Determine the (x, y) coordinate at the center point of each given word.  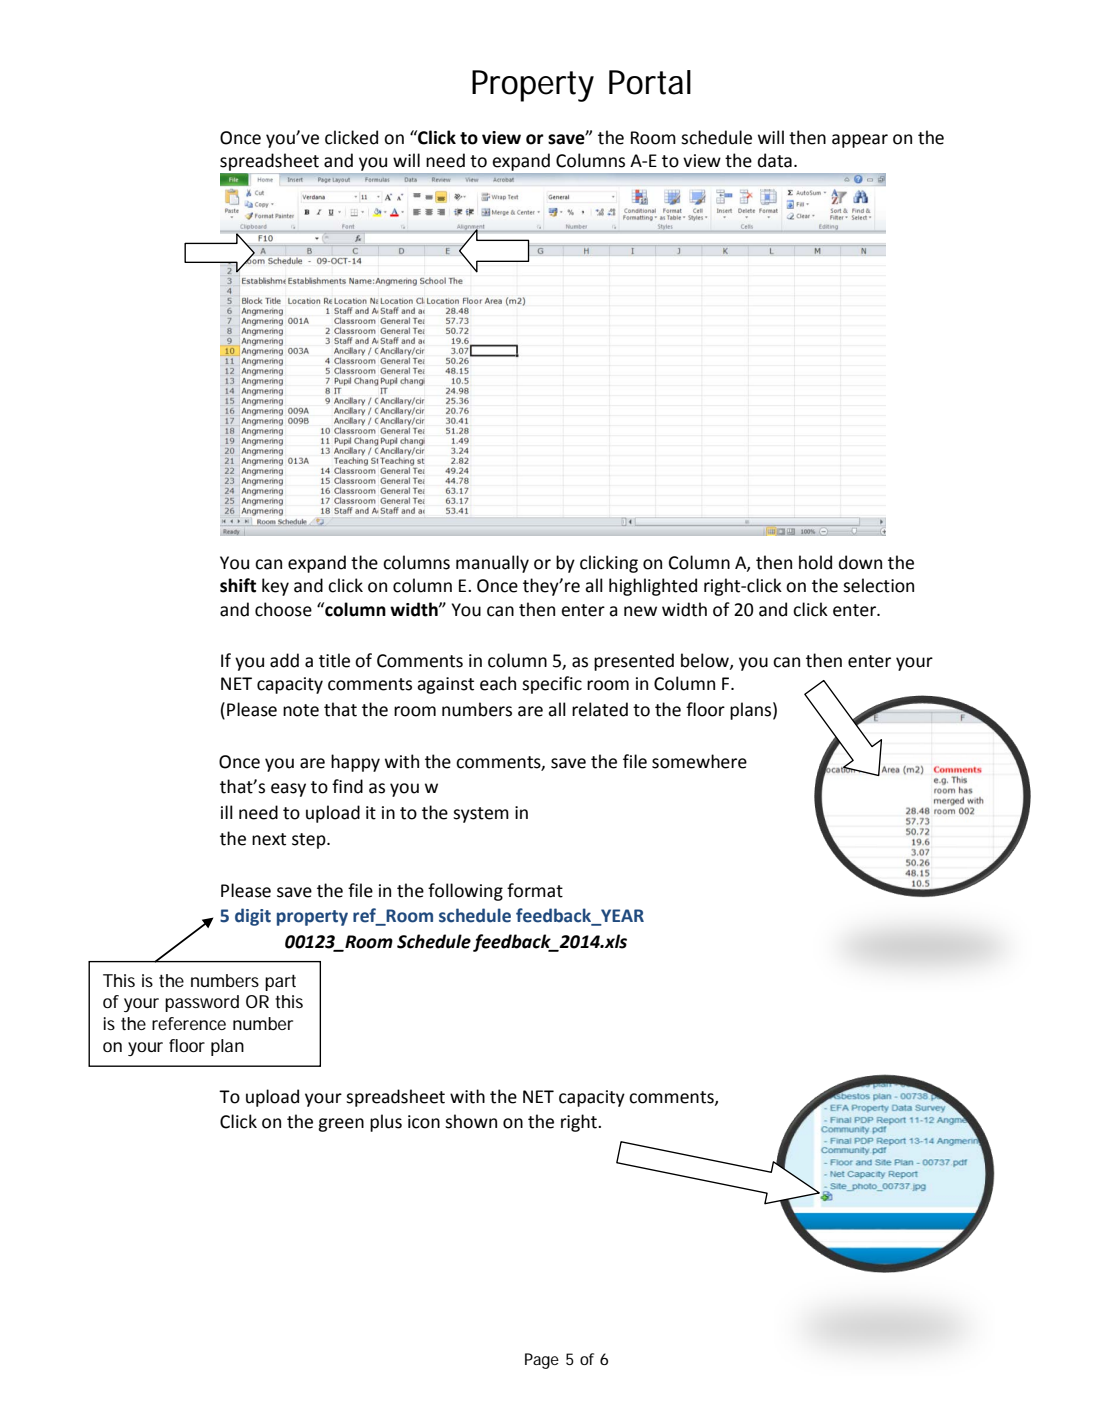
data (775, 160)
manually (492, 564)
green (341, 1125)
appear (860, 141)
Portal (650, 82)
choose (283, 609)
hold (815, 562)
